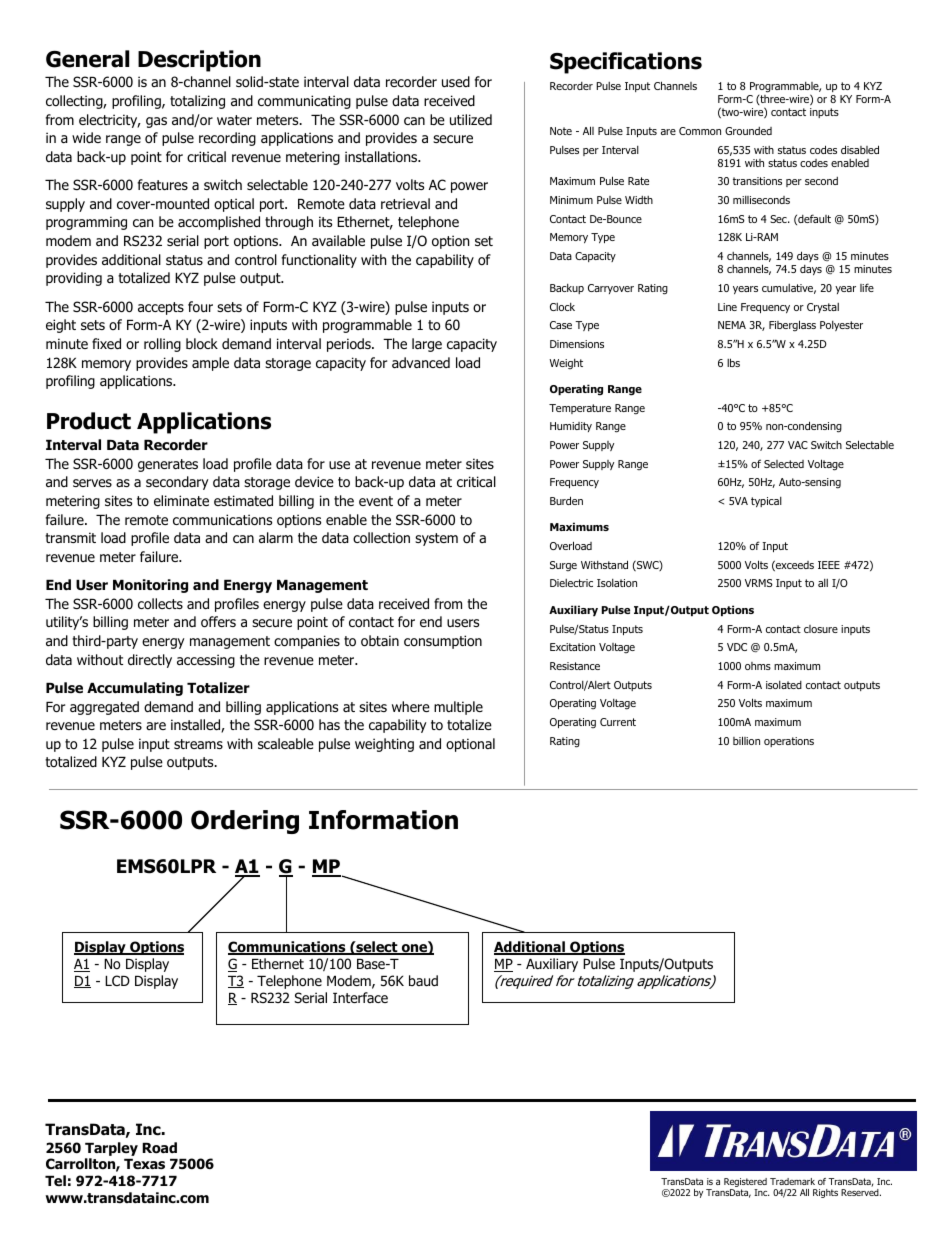 Image resolution: width=952 pixels, height=1233 pixels. I want to click on Ordering, so click(245, 822).
